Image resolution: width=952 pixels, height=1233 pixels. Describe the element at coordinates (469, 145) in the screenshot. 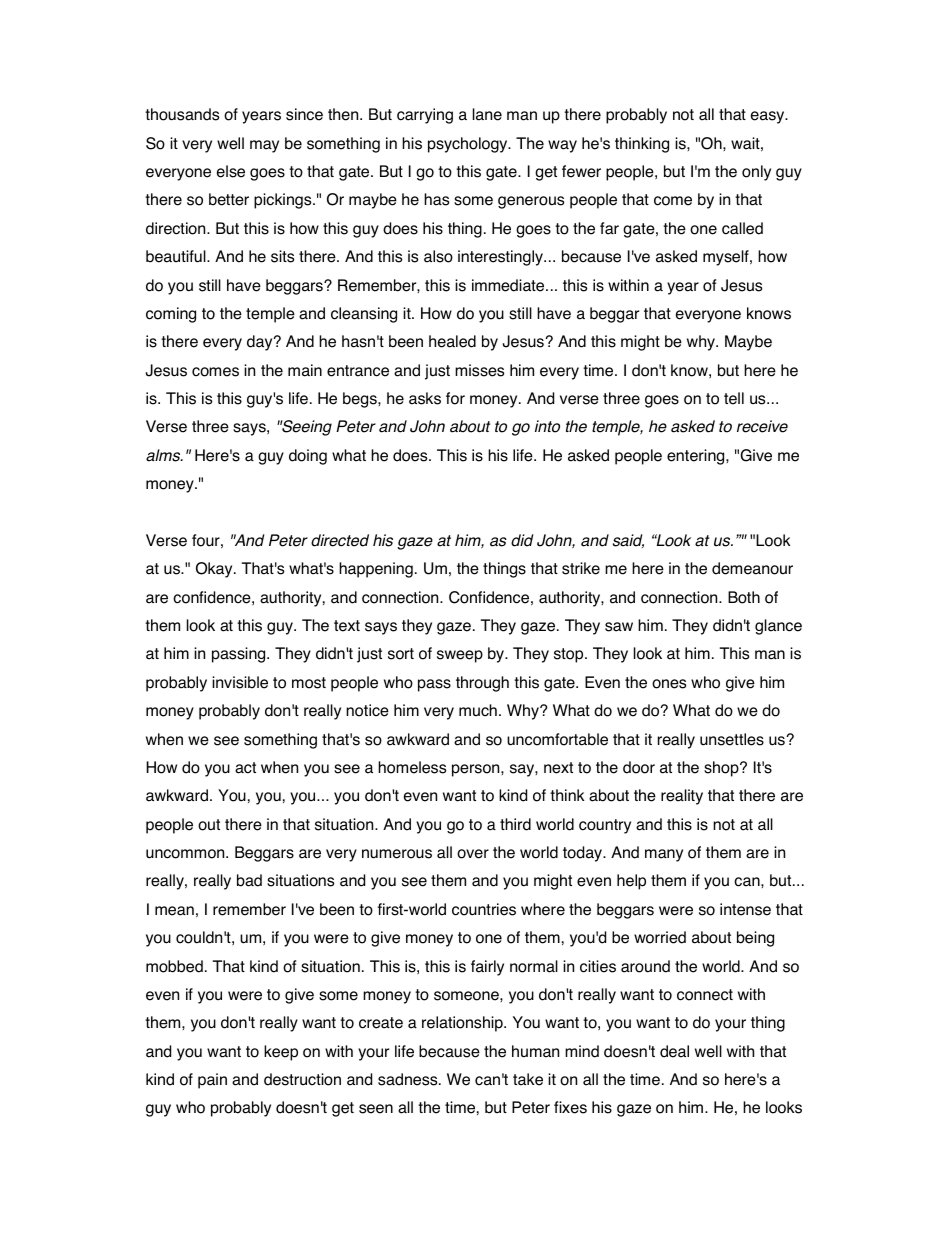

I see `psychology` at that location.
